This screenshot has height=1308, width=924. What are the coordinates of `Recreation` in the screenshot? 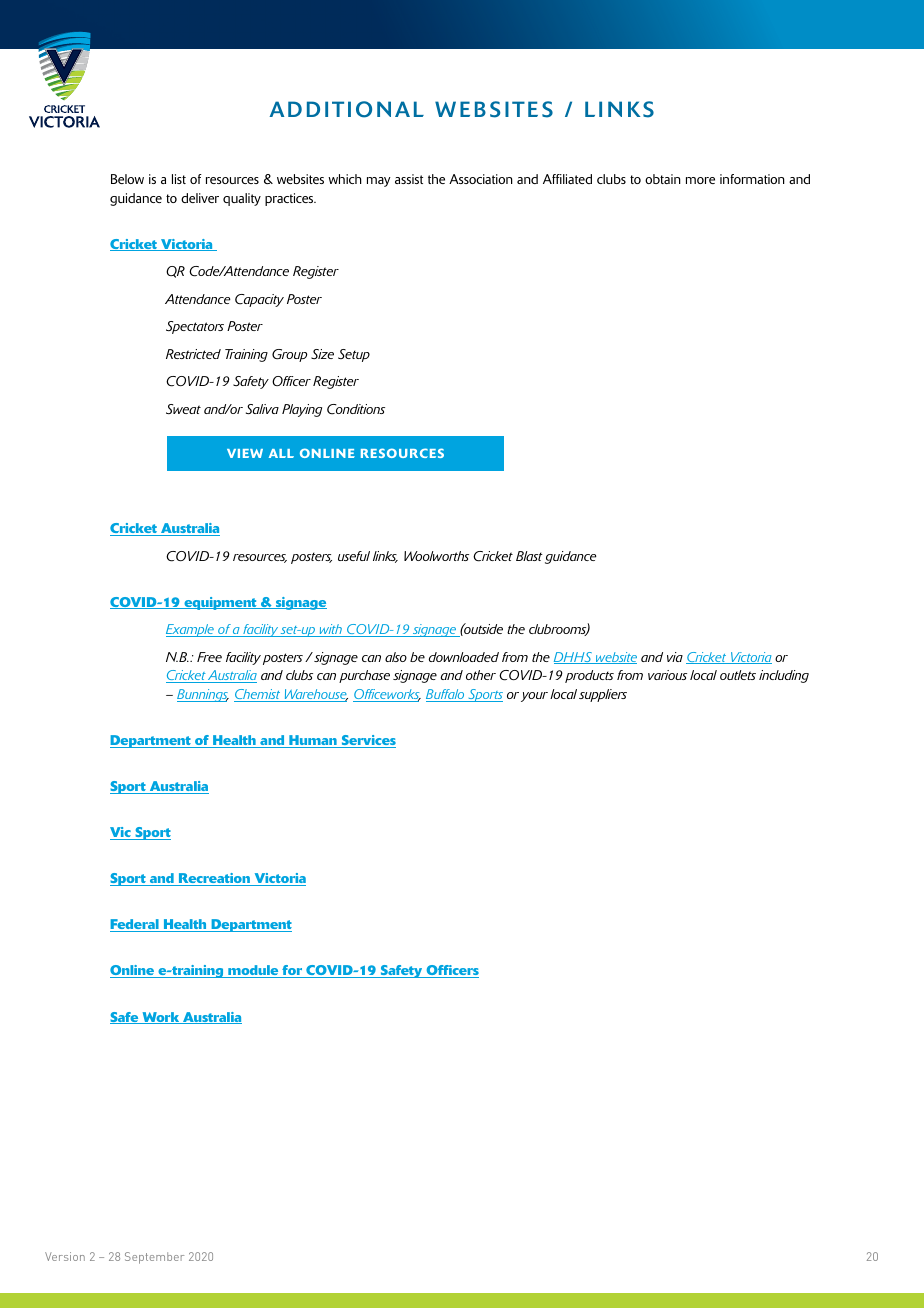 It's located at (214, 879).
